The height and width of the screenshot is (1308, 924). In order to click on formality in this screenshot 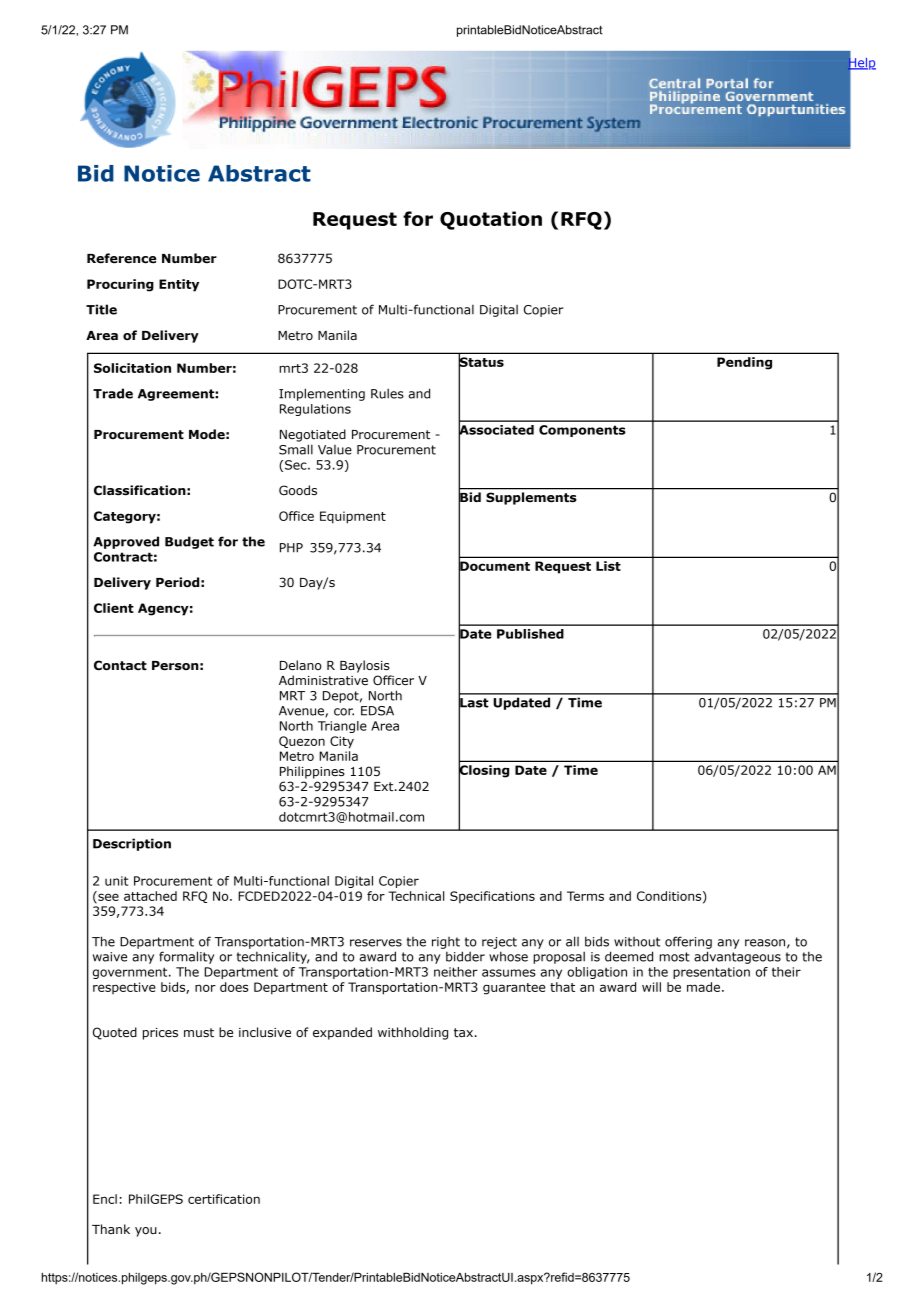, I will do `click(186, 957)`.
